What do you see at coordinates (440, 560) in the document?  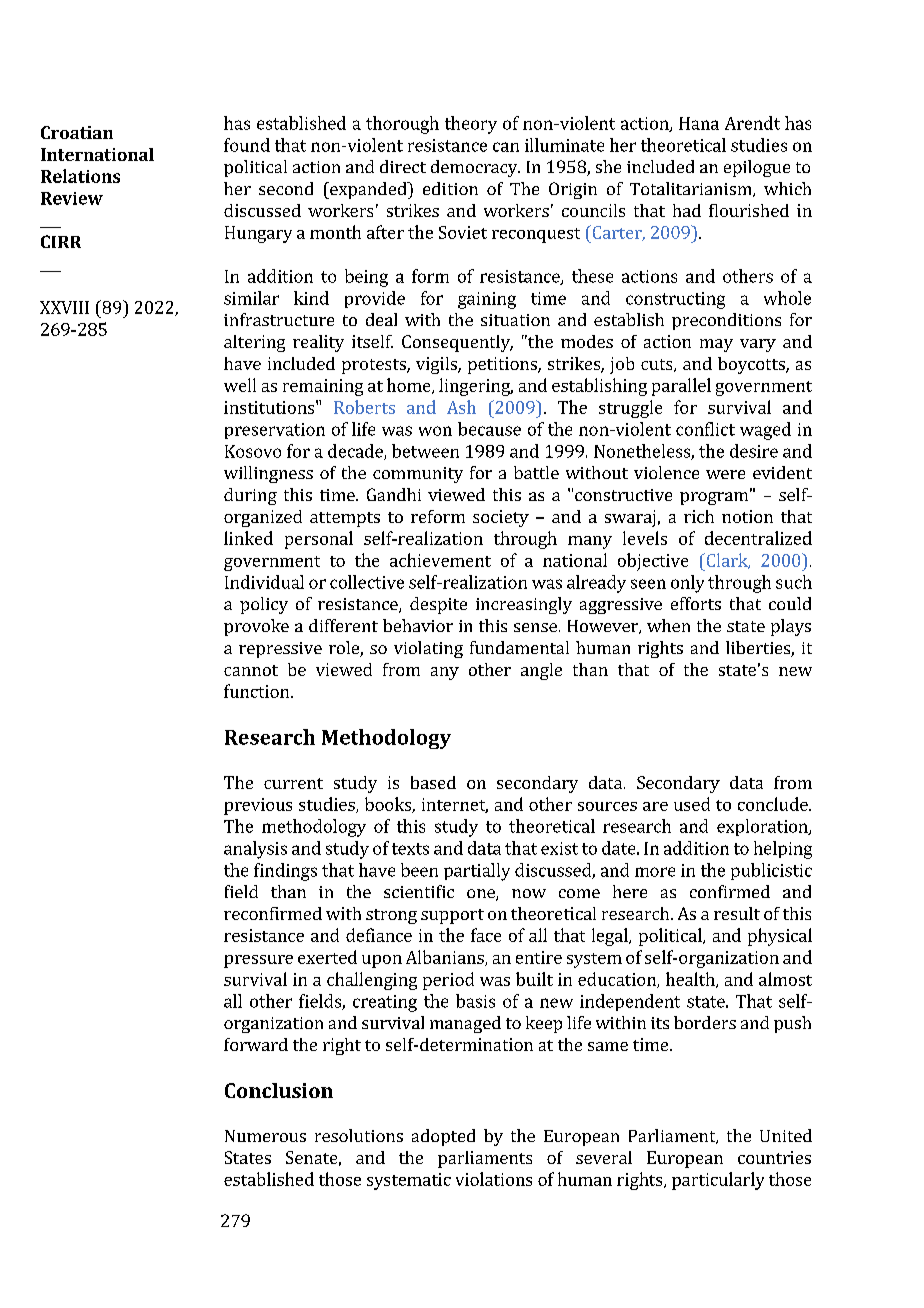 I see `achievement` at bounding box center [440, 560].
